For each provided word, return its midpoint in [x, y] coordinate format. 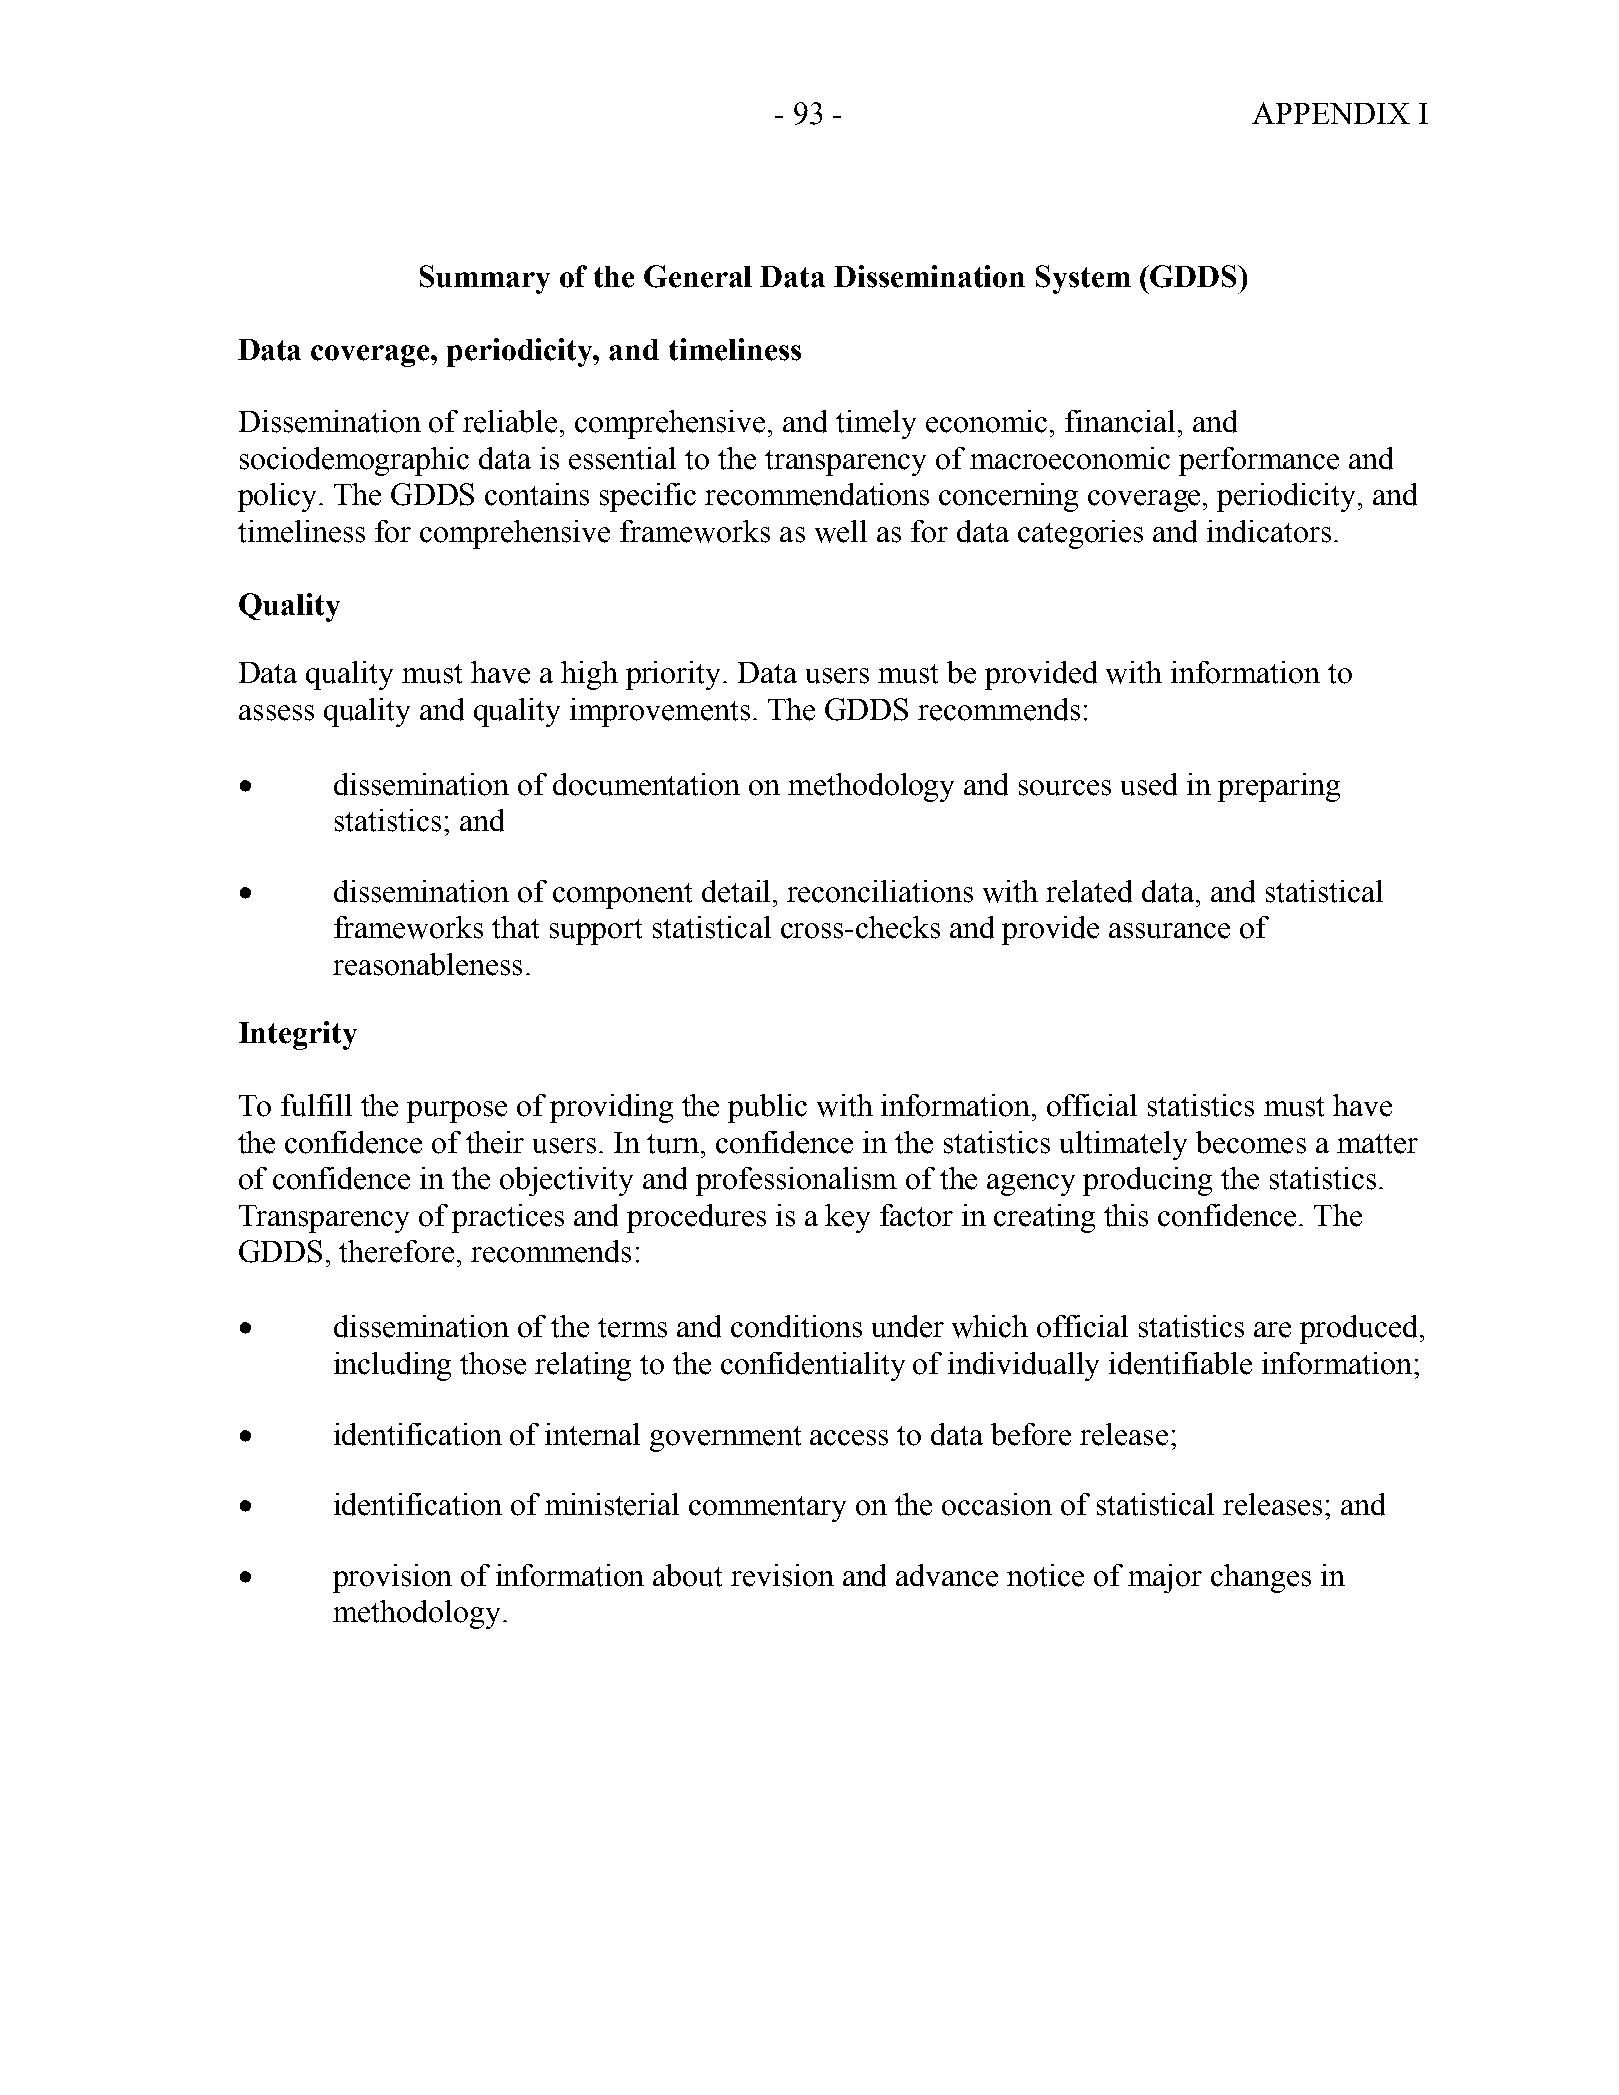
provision [392, 1578]
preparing [1279, 787]
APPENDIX [1331, 113]
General [698, 276]
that [515, 927]
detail [736, 891]
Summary [485, 279]
